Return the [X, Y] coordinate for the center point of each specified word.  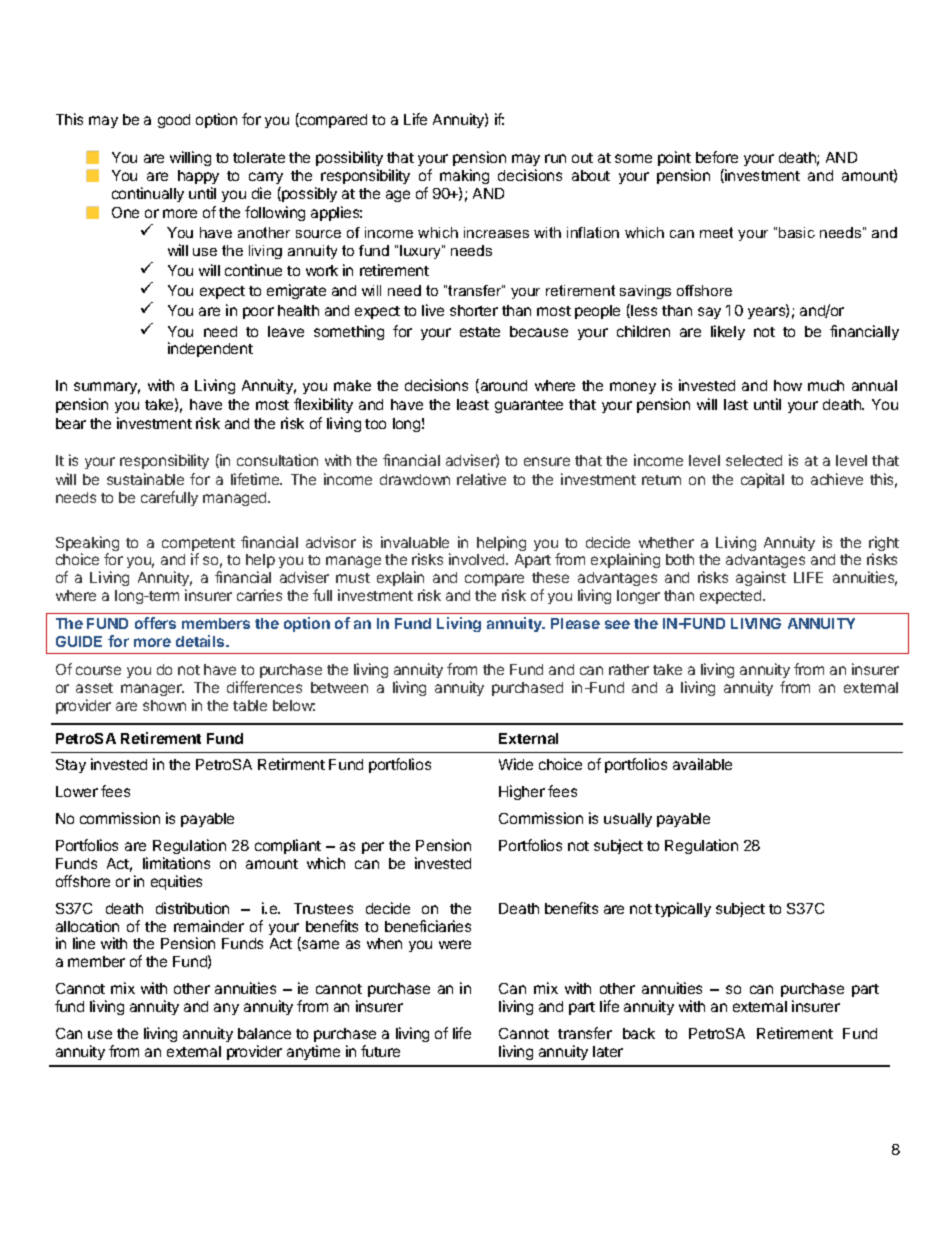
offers [155, 623]
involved [478, 559]
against [761, 578]
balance [264, 1033]
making [464, 178]
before [717, 157]
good [174, 121]
